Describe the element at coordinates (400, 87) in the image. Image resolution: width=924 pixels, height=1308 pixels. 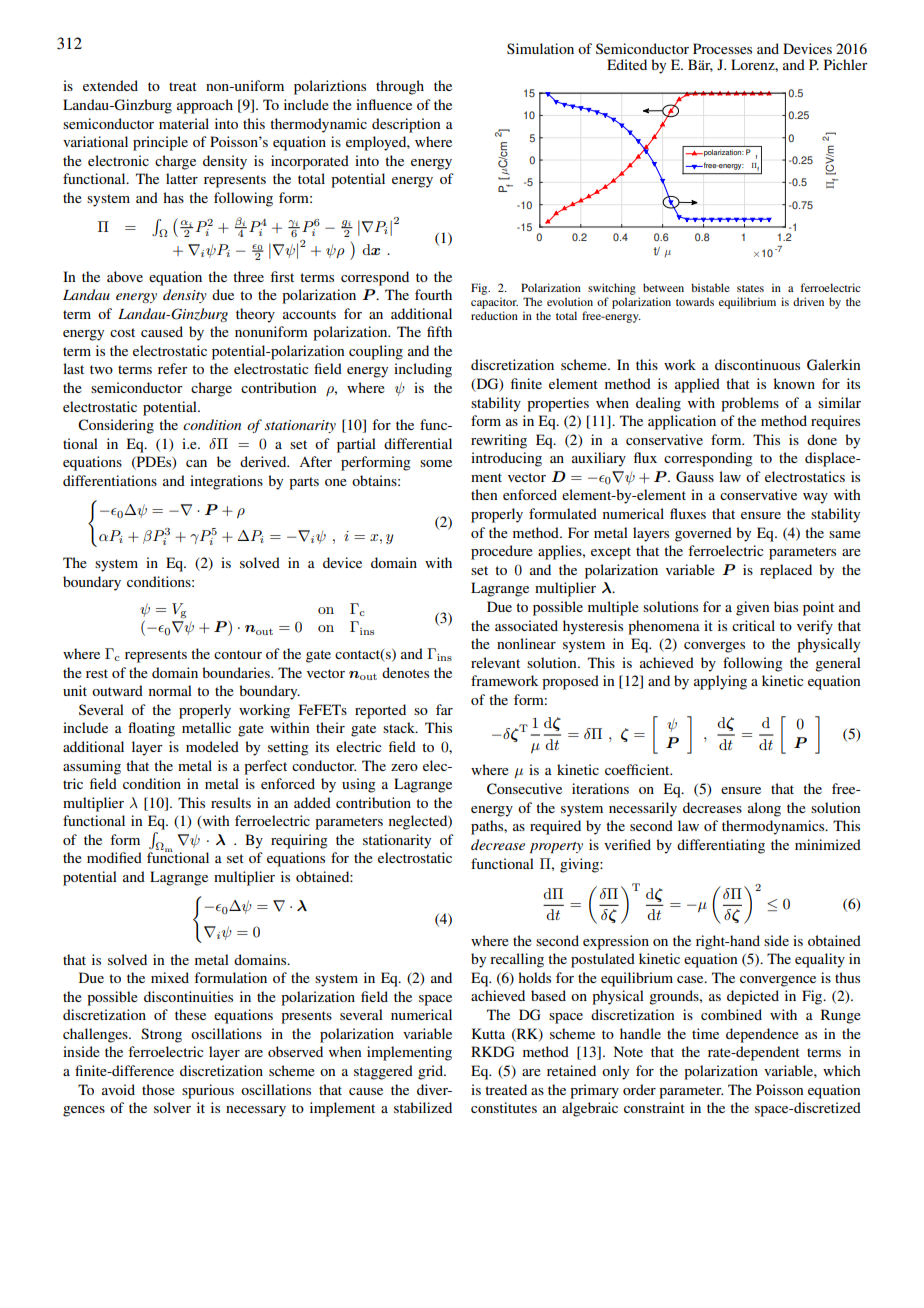
I see `through` at that location.
